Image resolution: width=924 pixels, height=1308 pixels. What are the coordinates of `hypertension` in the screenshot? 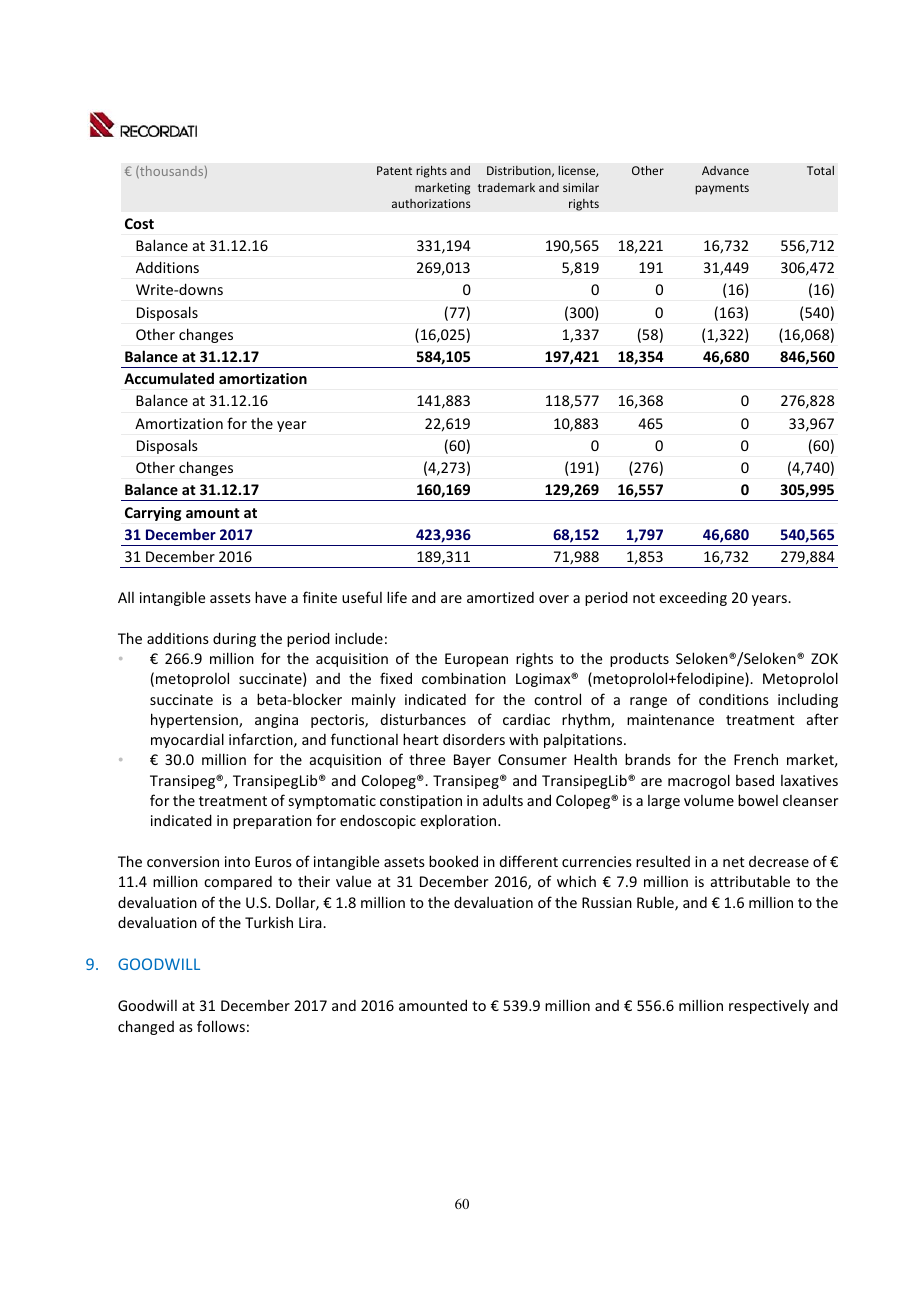 It's located at (195, 720).
